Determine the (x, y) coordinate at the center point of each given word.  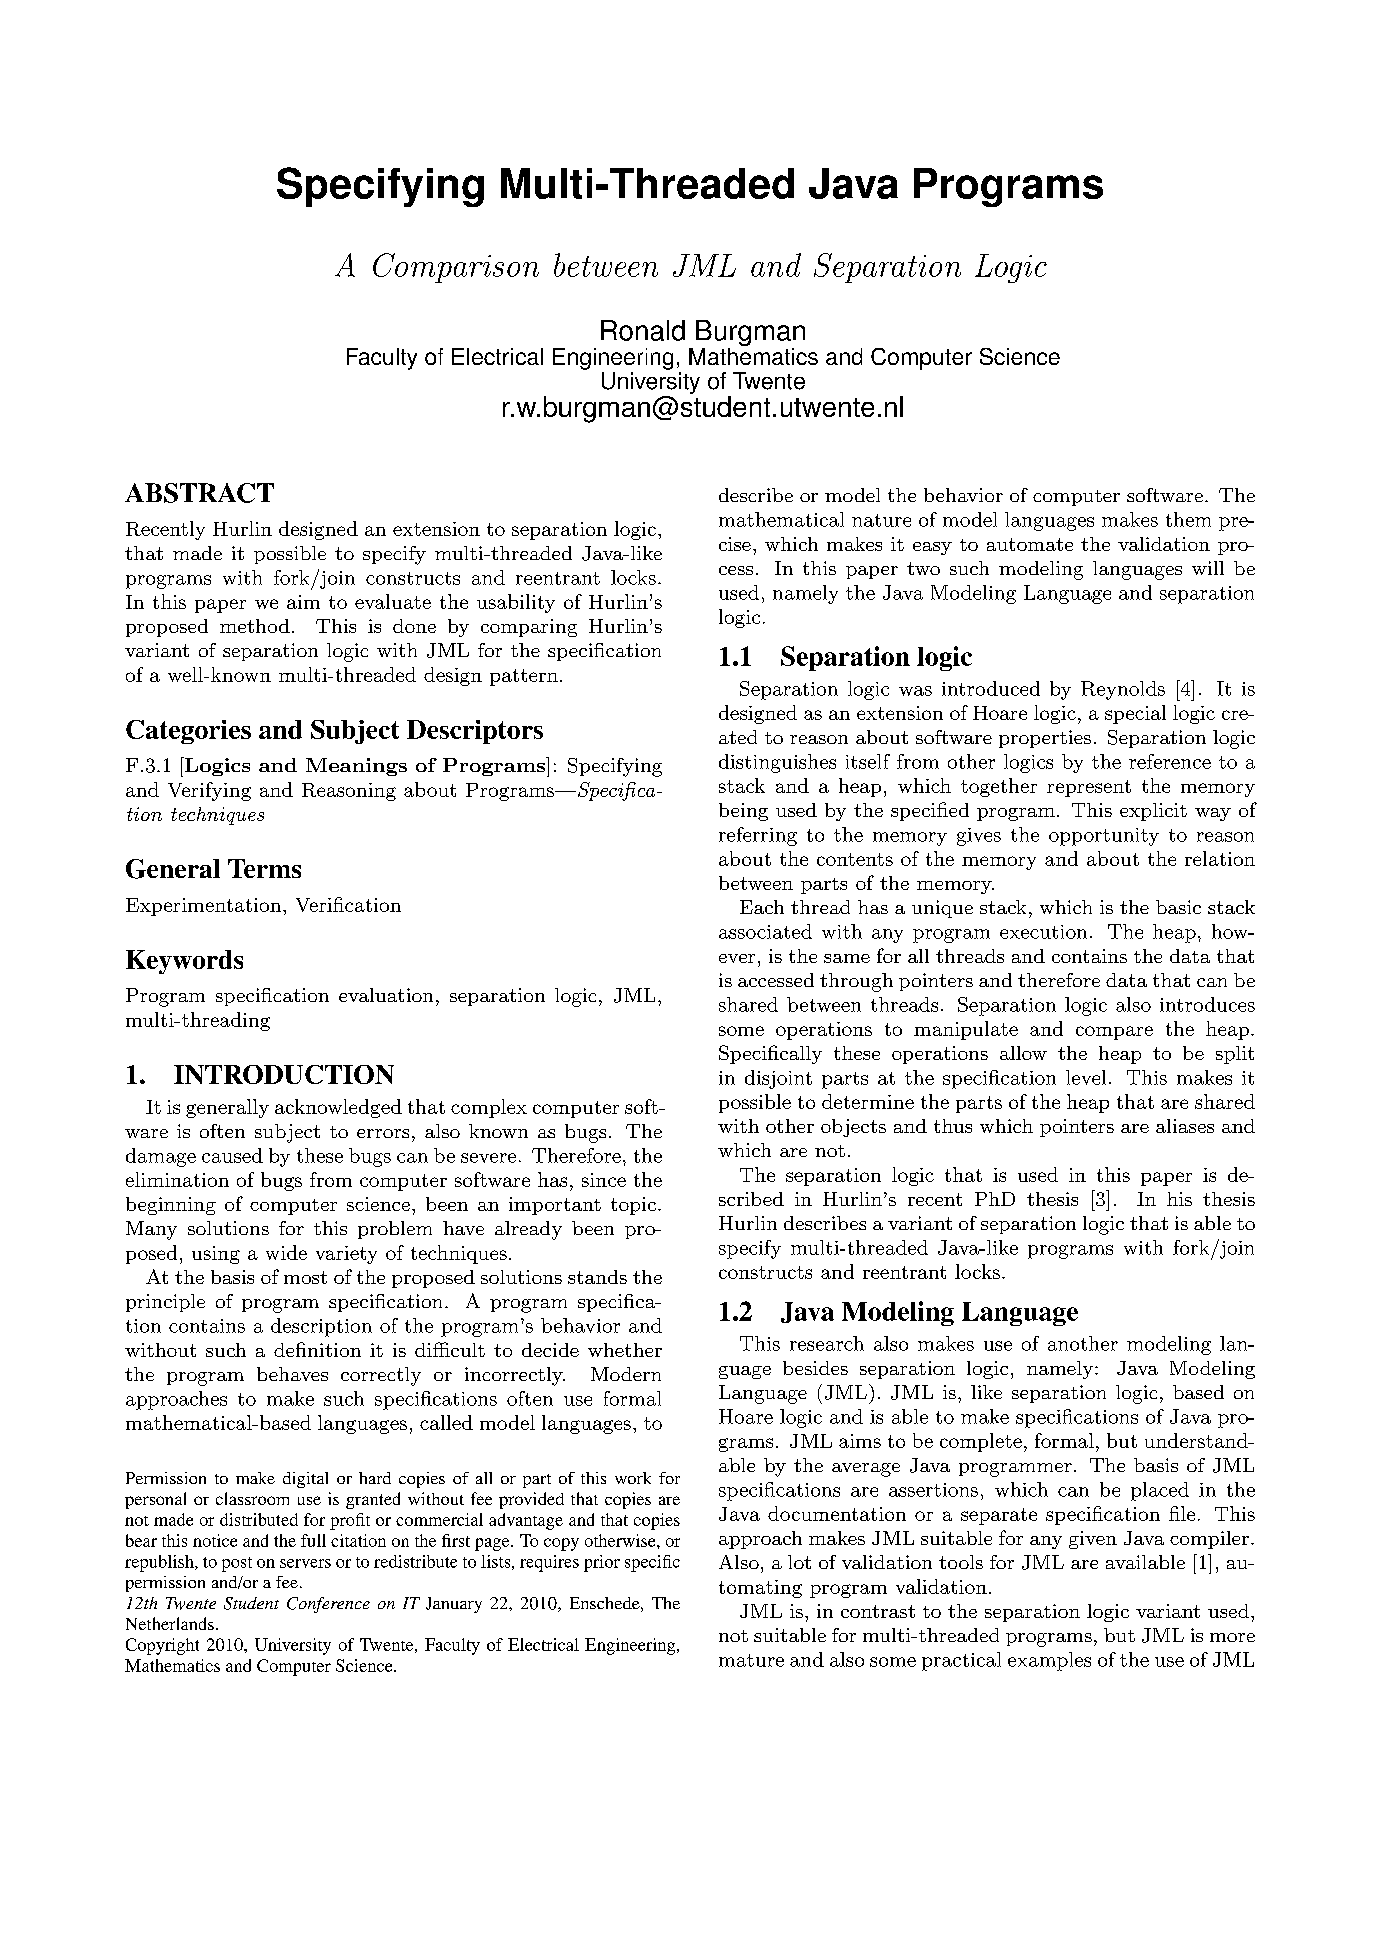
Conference (328, 1605)
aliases (1185, 1126)
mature (751, 1660)
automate (1030, 544)
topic (633, 1206)
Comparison (456, 268)
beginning (171, 1206)
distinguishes (777, 763)
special (1135, 714)
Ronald (643, 330)
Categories (188, 732)
